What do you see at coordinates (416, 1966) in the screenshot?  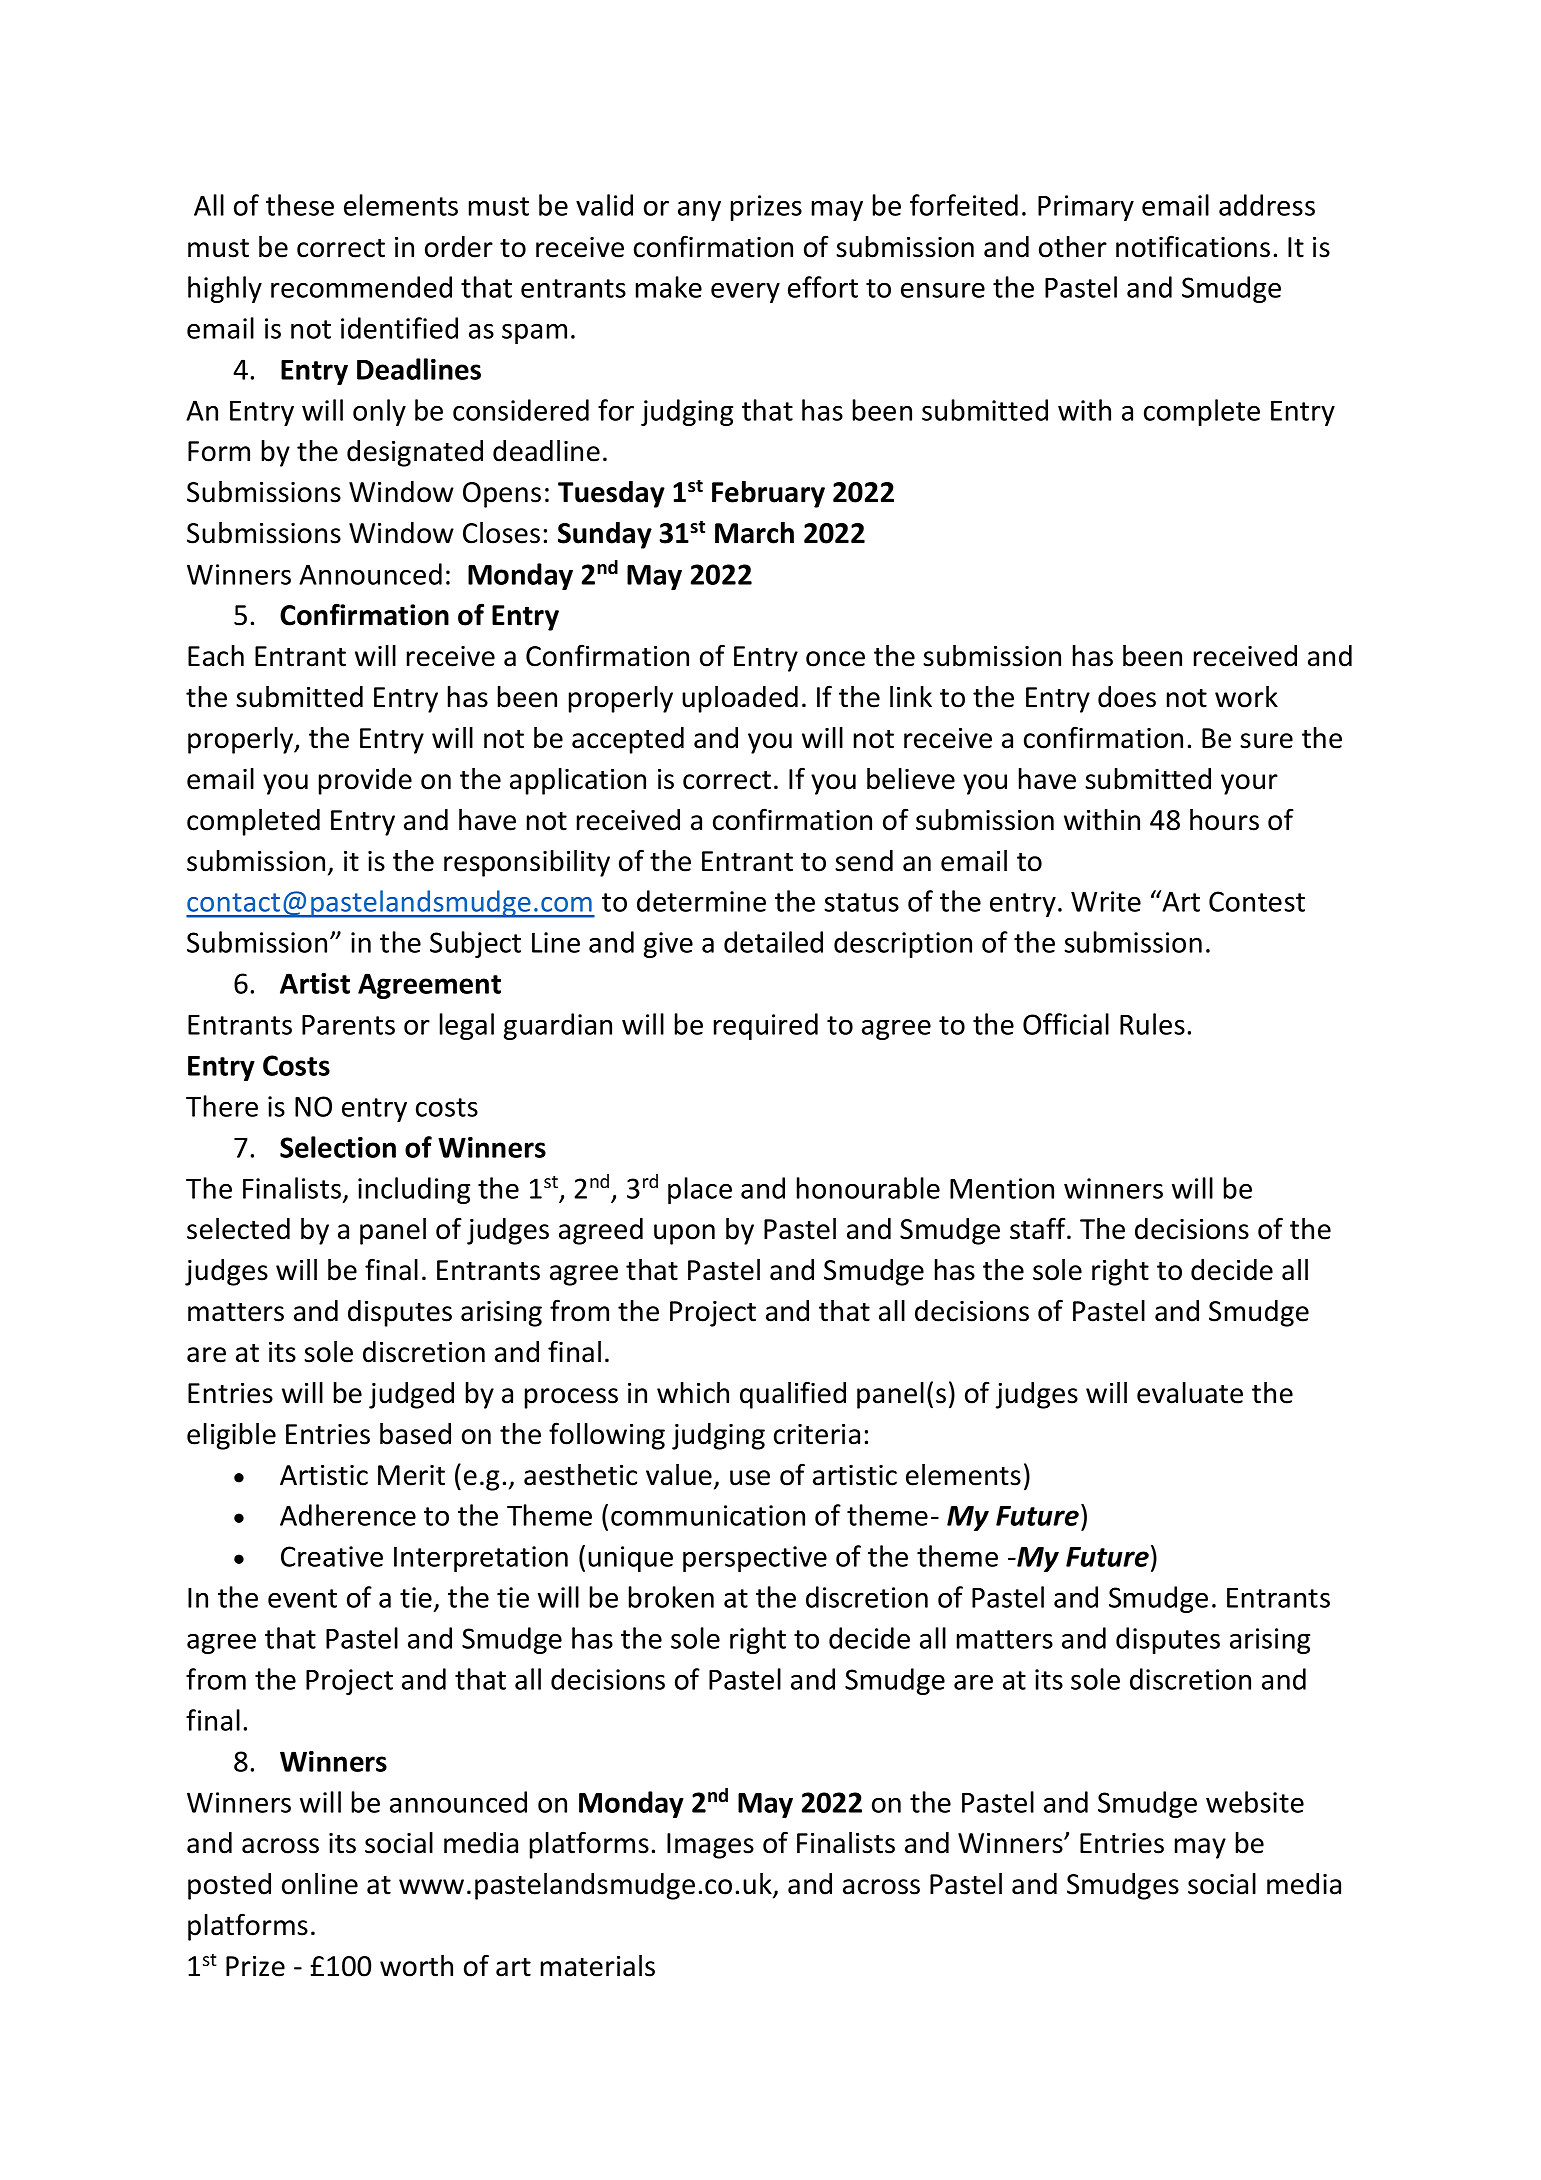 I see `worth` at bounding box center [416, 1966].
